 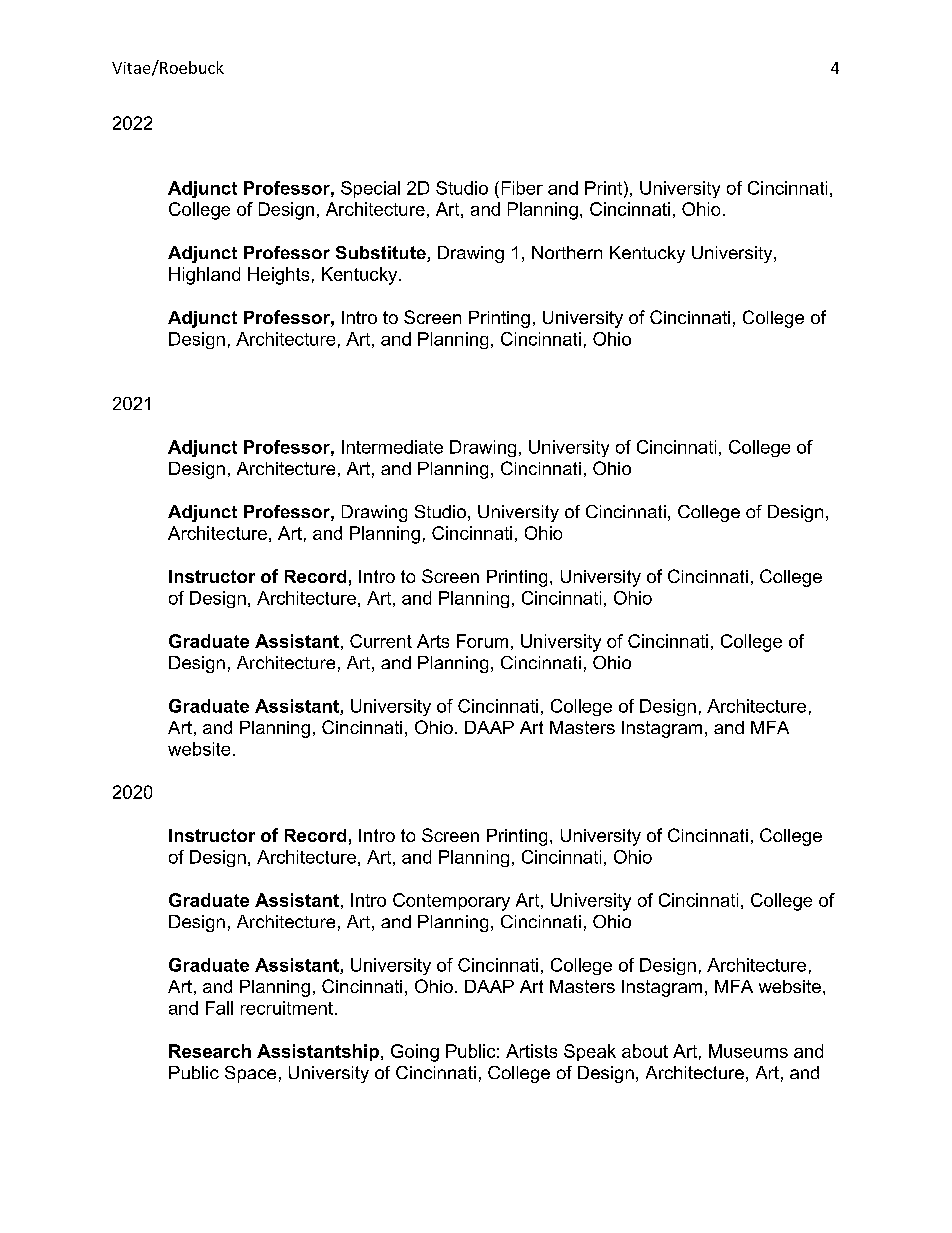 What do you see at coordinates (531, 1051) in the image?
I see `Artists` at bounding box center [531, 1051].
